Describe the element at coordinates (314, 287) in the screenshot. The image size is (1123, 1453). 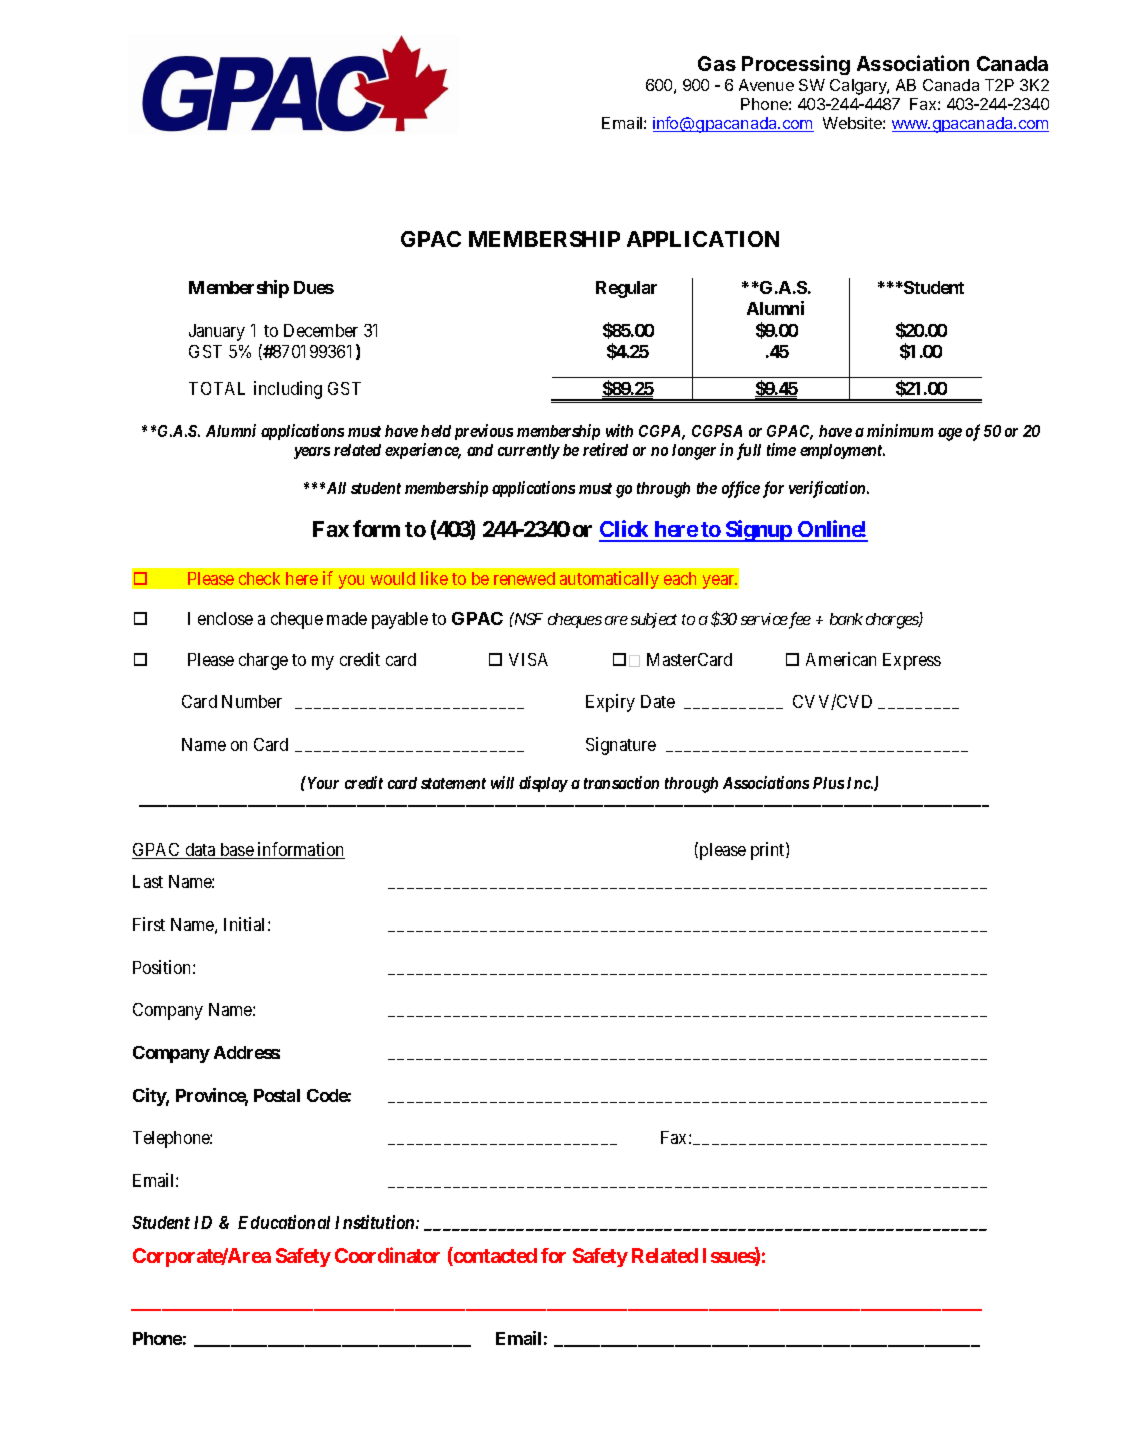
I see `Dues` at that location.
